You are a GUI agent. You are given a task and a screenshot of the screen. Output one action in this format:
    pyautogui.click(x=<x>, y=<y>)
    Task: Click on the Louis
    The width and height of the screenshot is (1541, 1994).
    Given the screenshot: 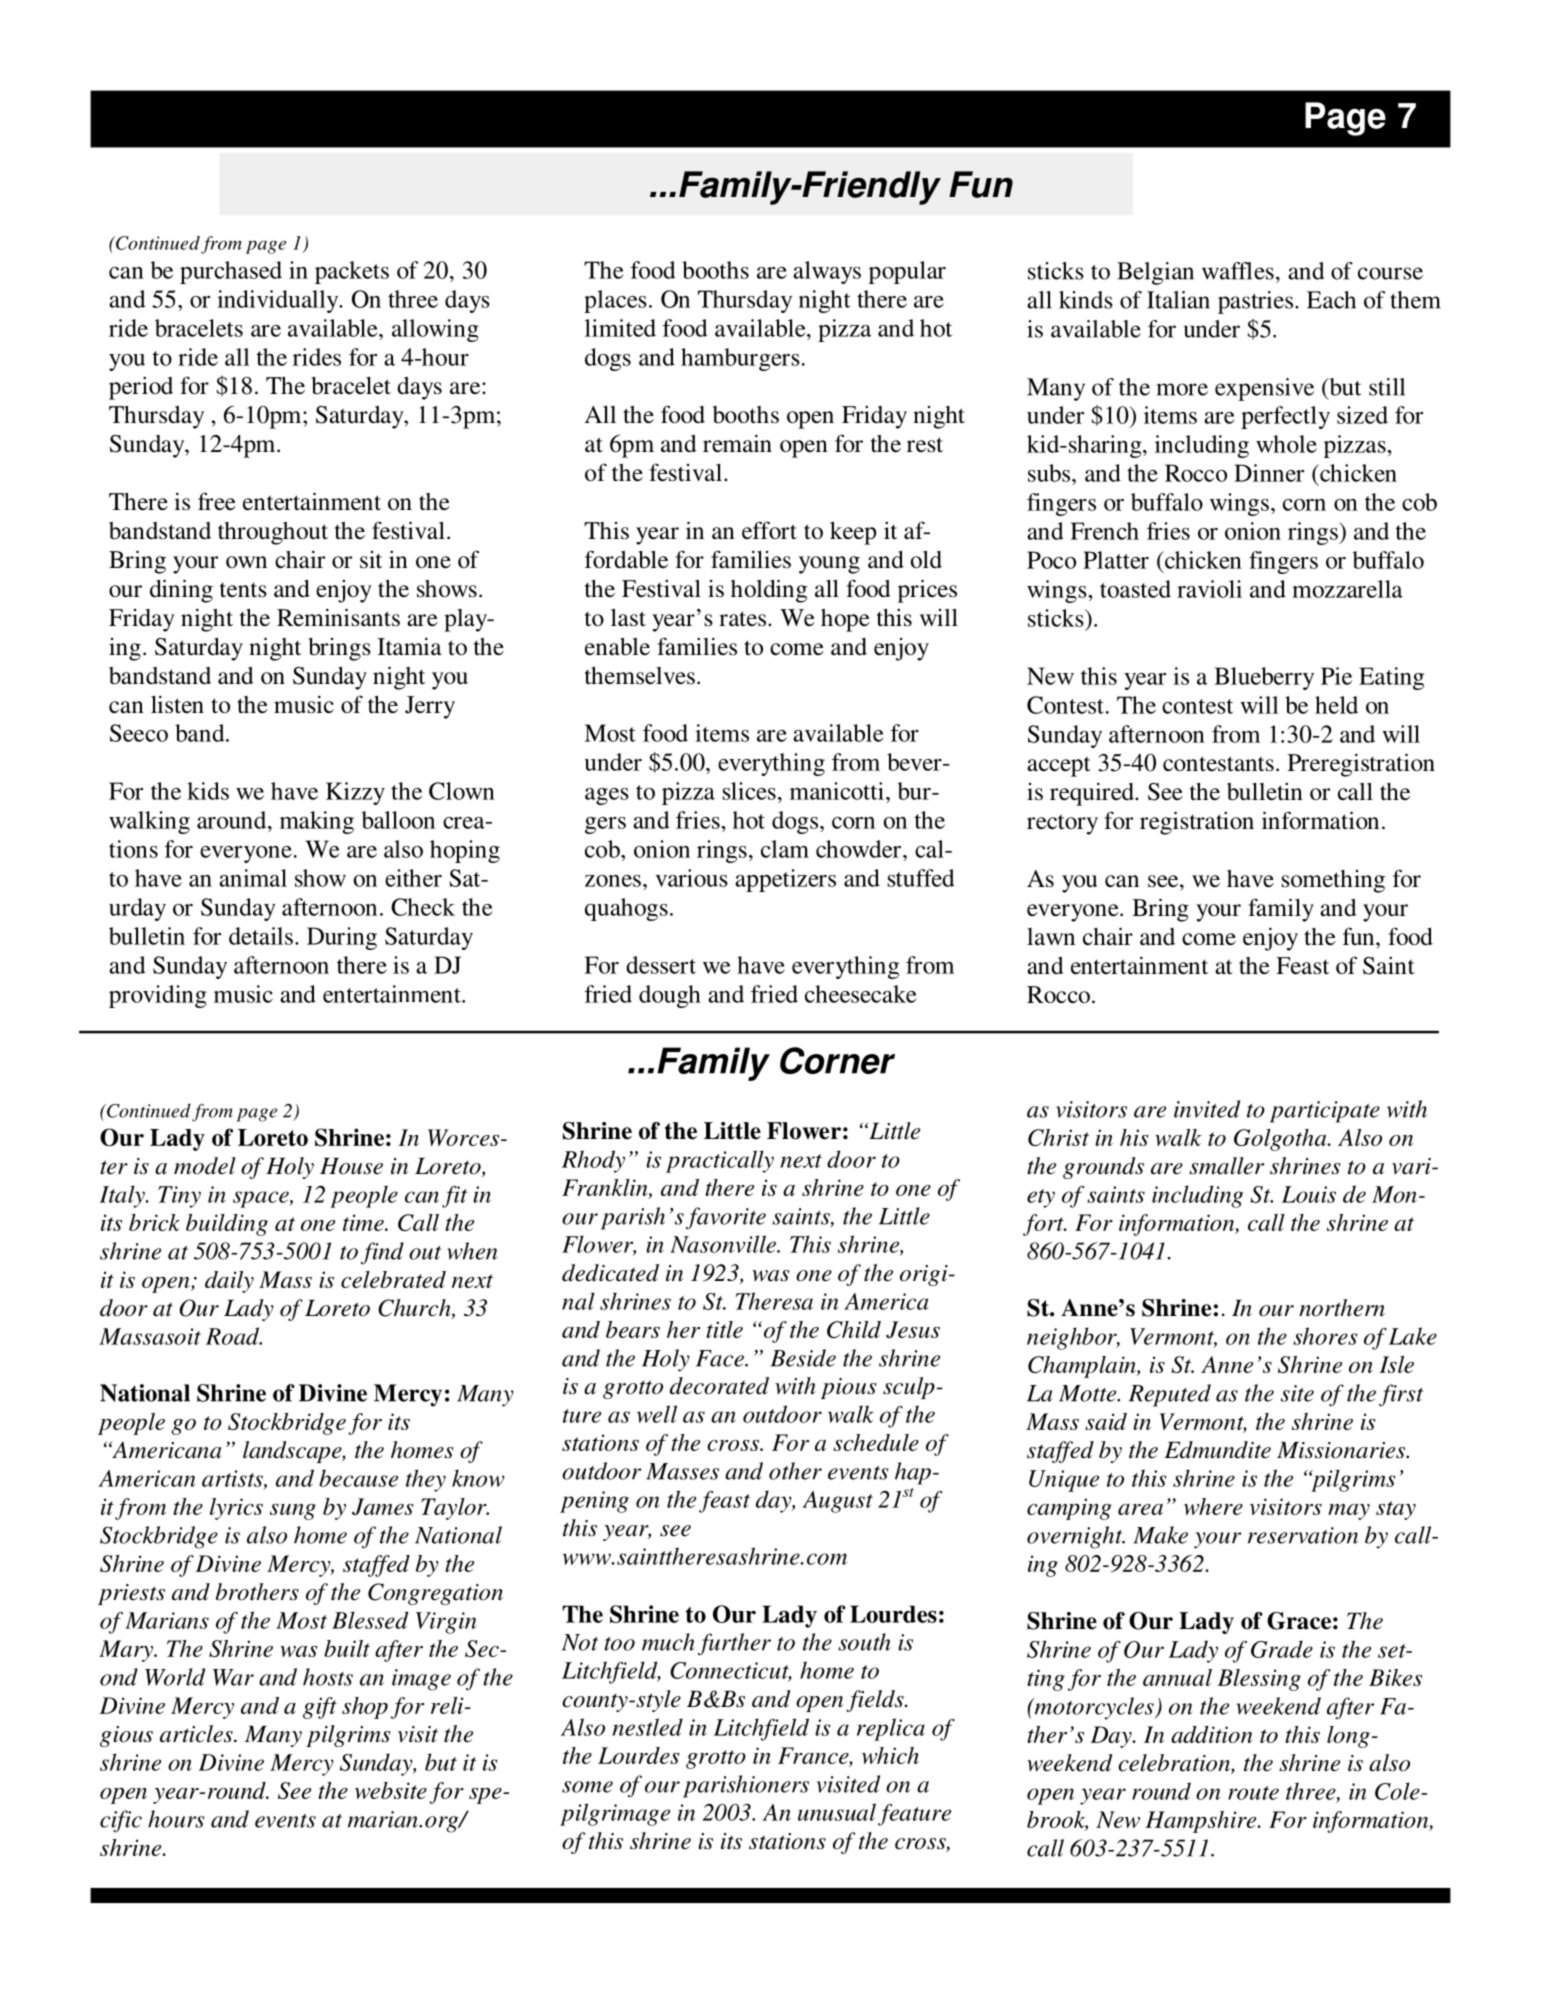 What is the action you would take?
    pyautogui.click(x=1308, y=1194)
